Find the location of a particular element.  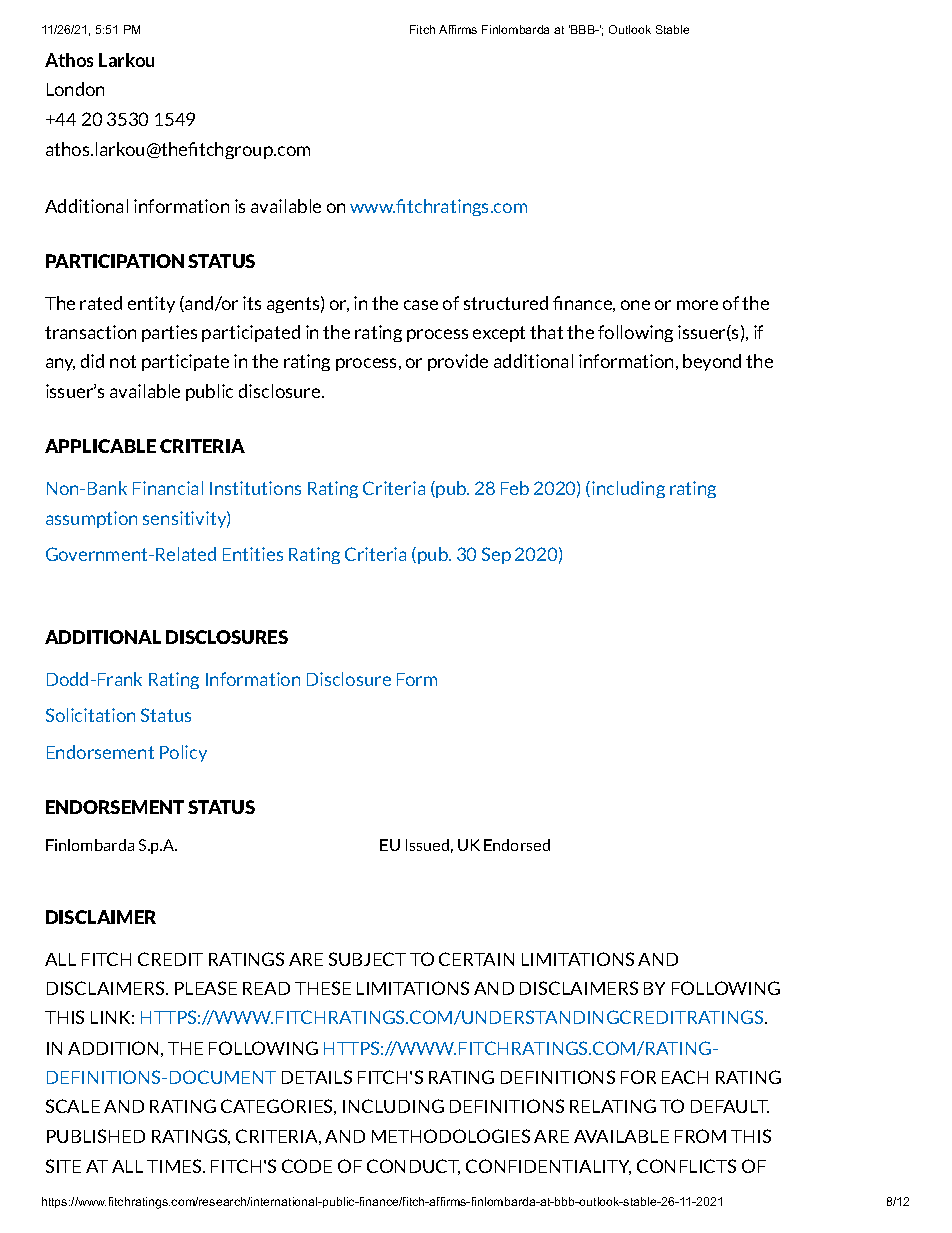

FROM is located at coordinates (700, 1136).
